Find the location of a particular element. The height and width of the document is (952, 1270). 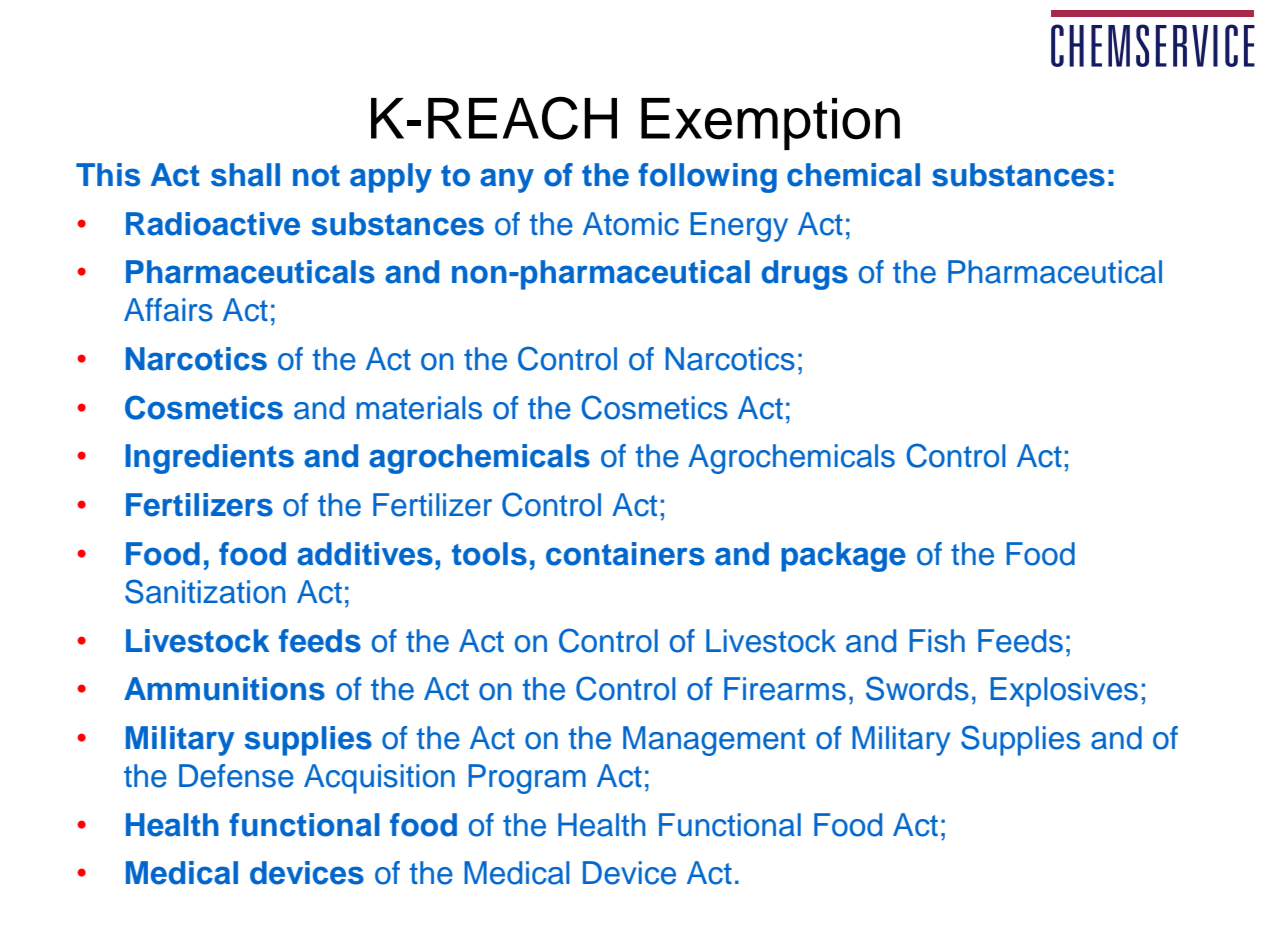

any is located at coordinates (507, 180).
